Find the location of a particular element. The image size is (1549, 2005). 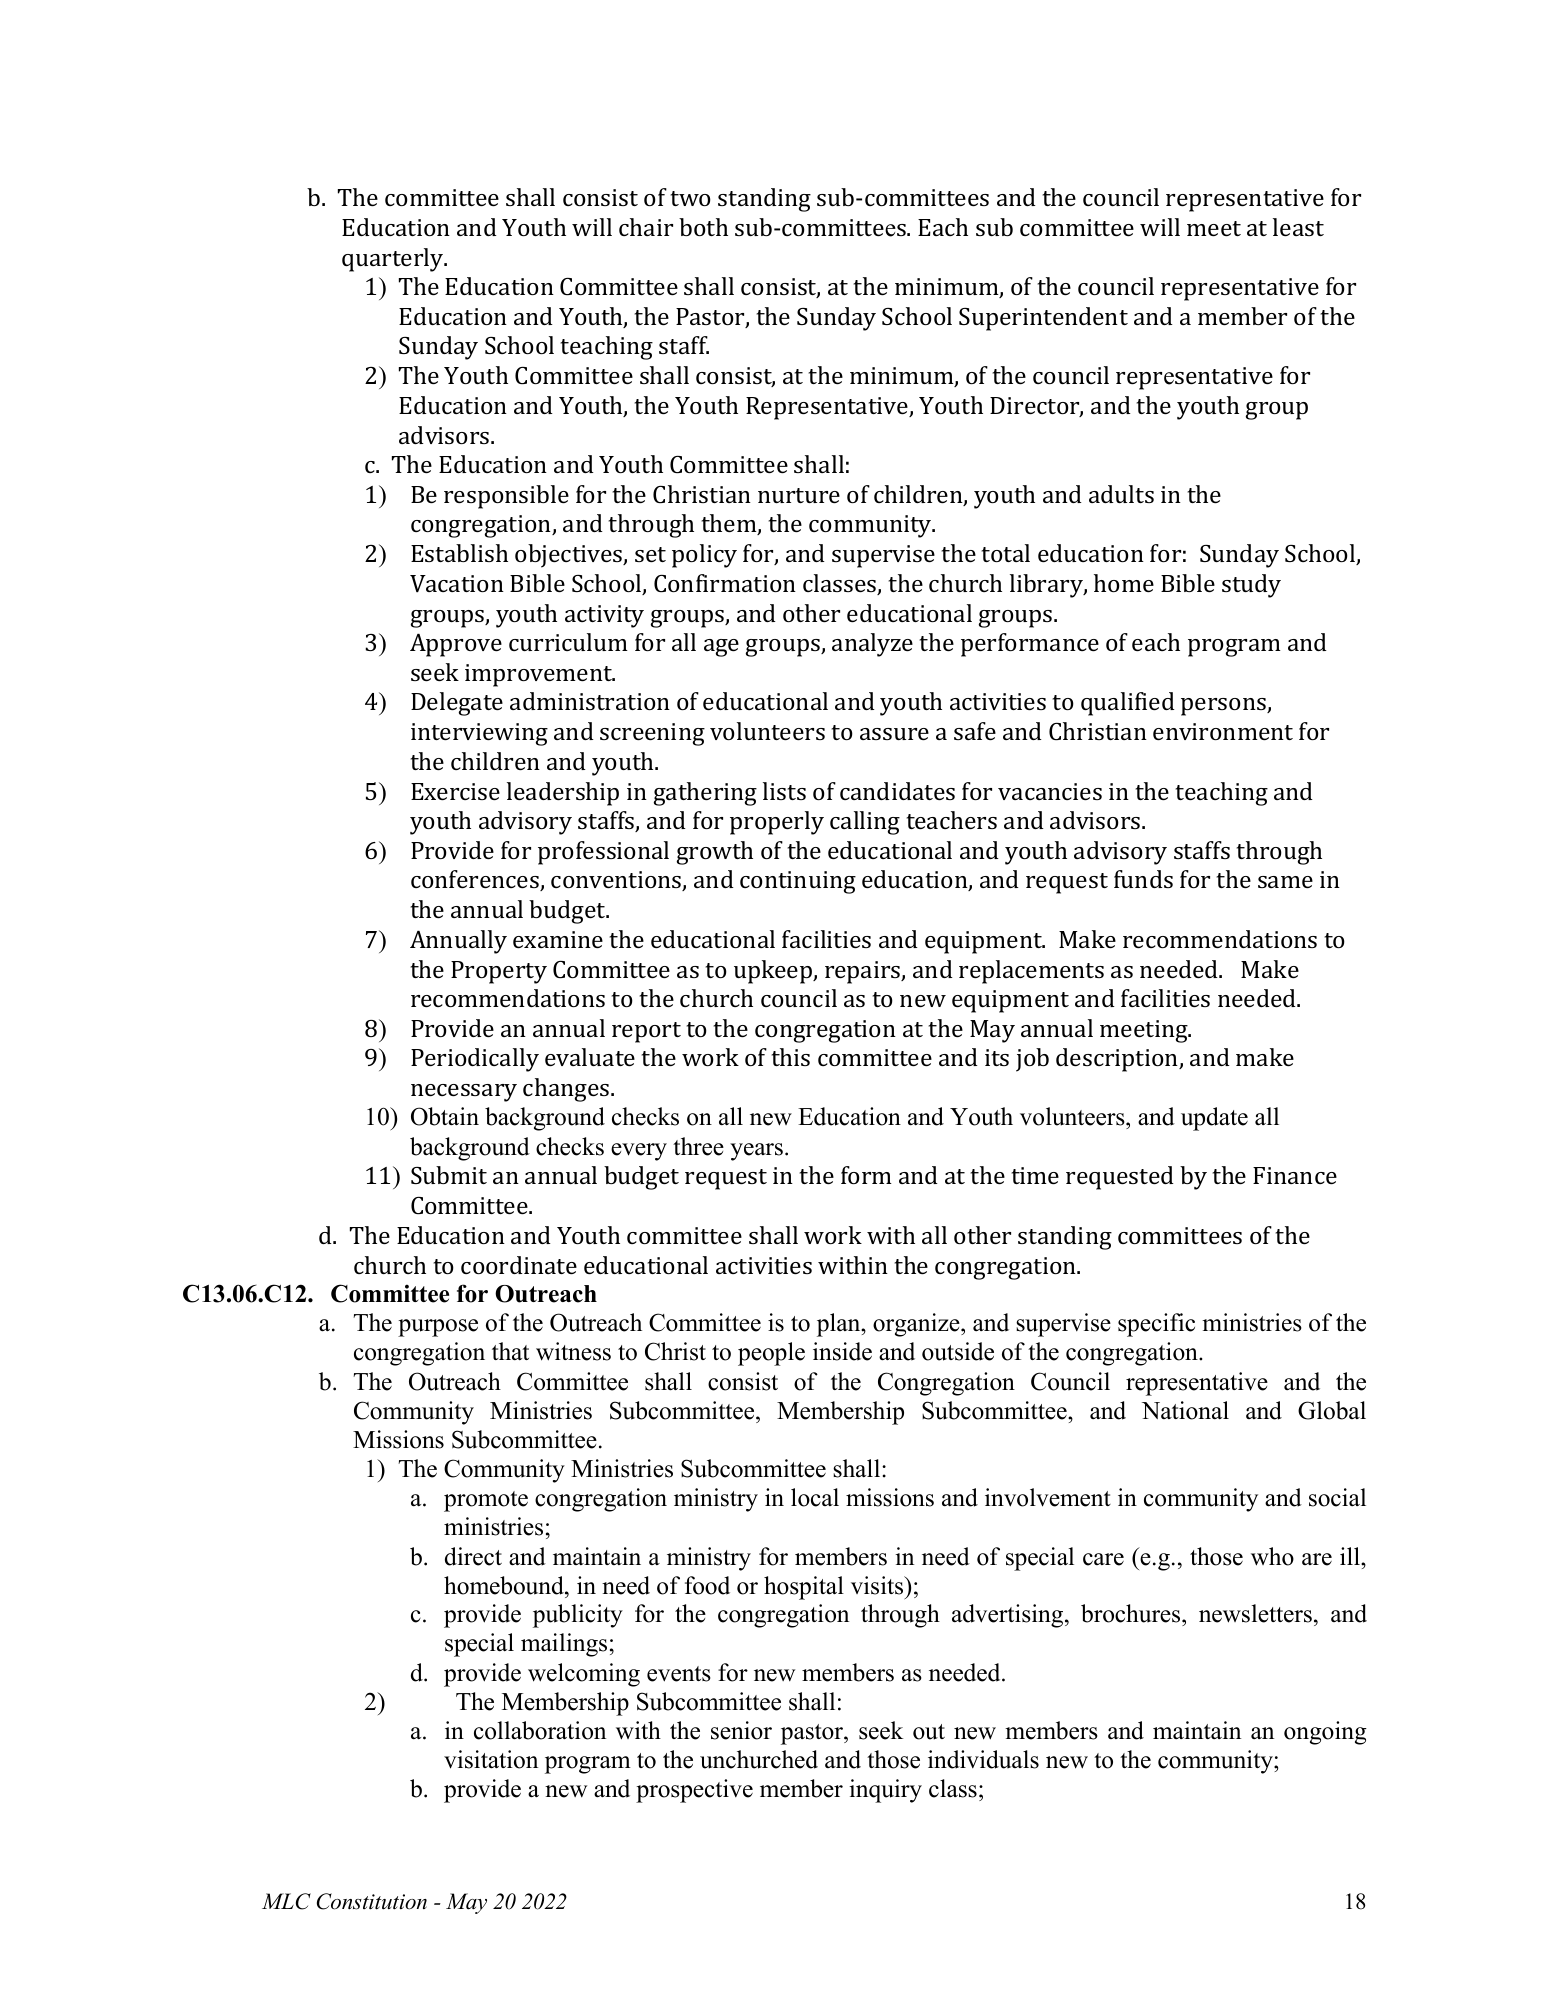

quarterly is located at coordinates (394, 260).
